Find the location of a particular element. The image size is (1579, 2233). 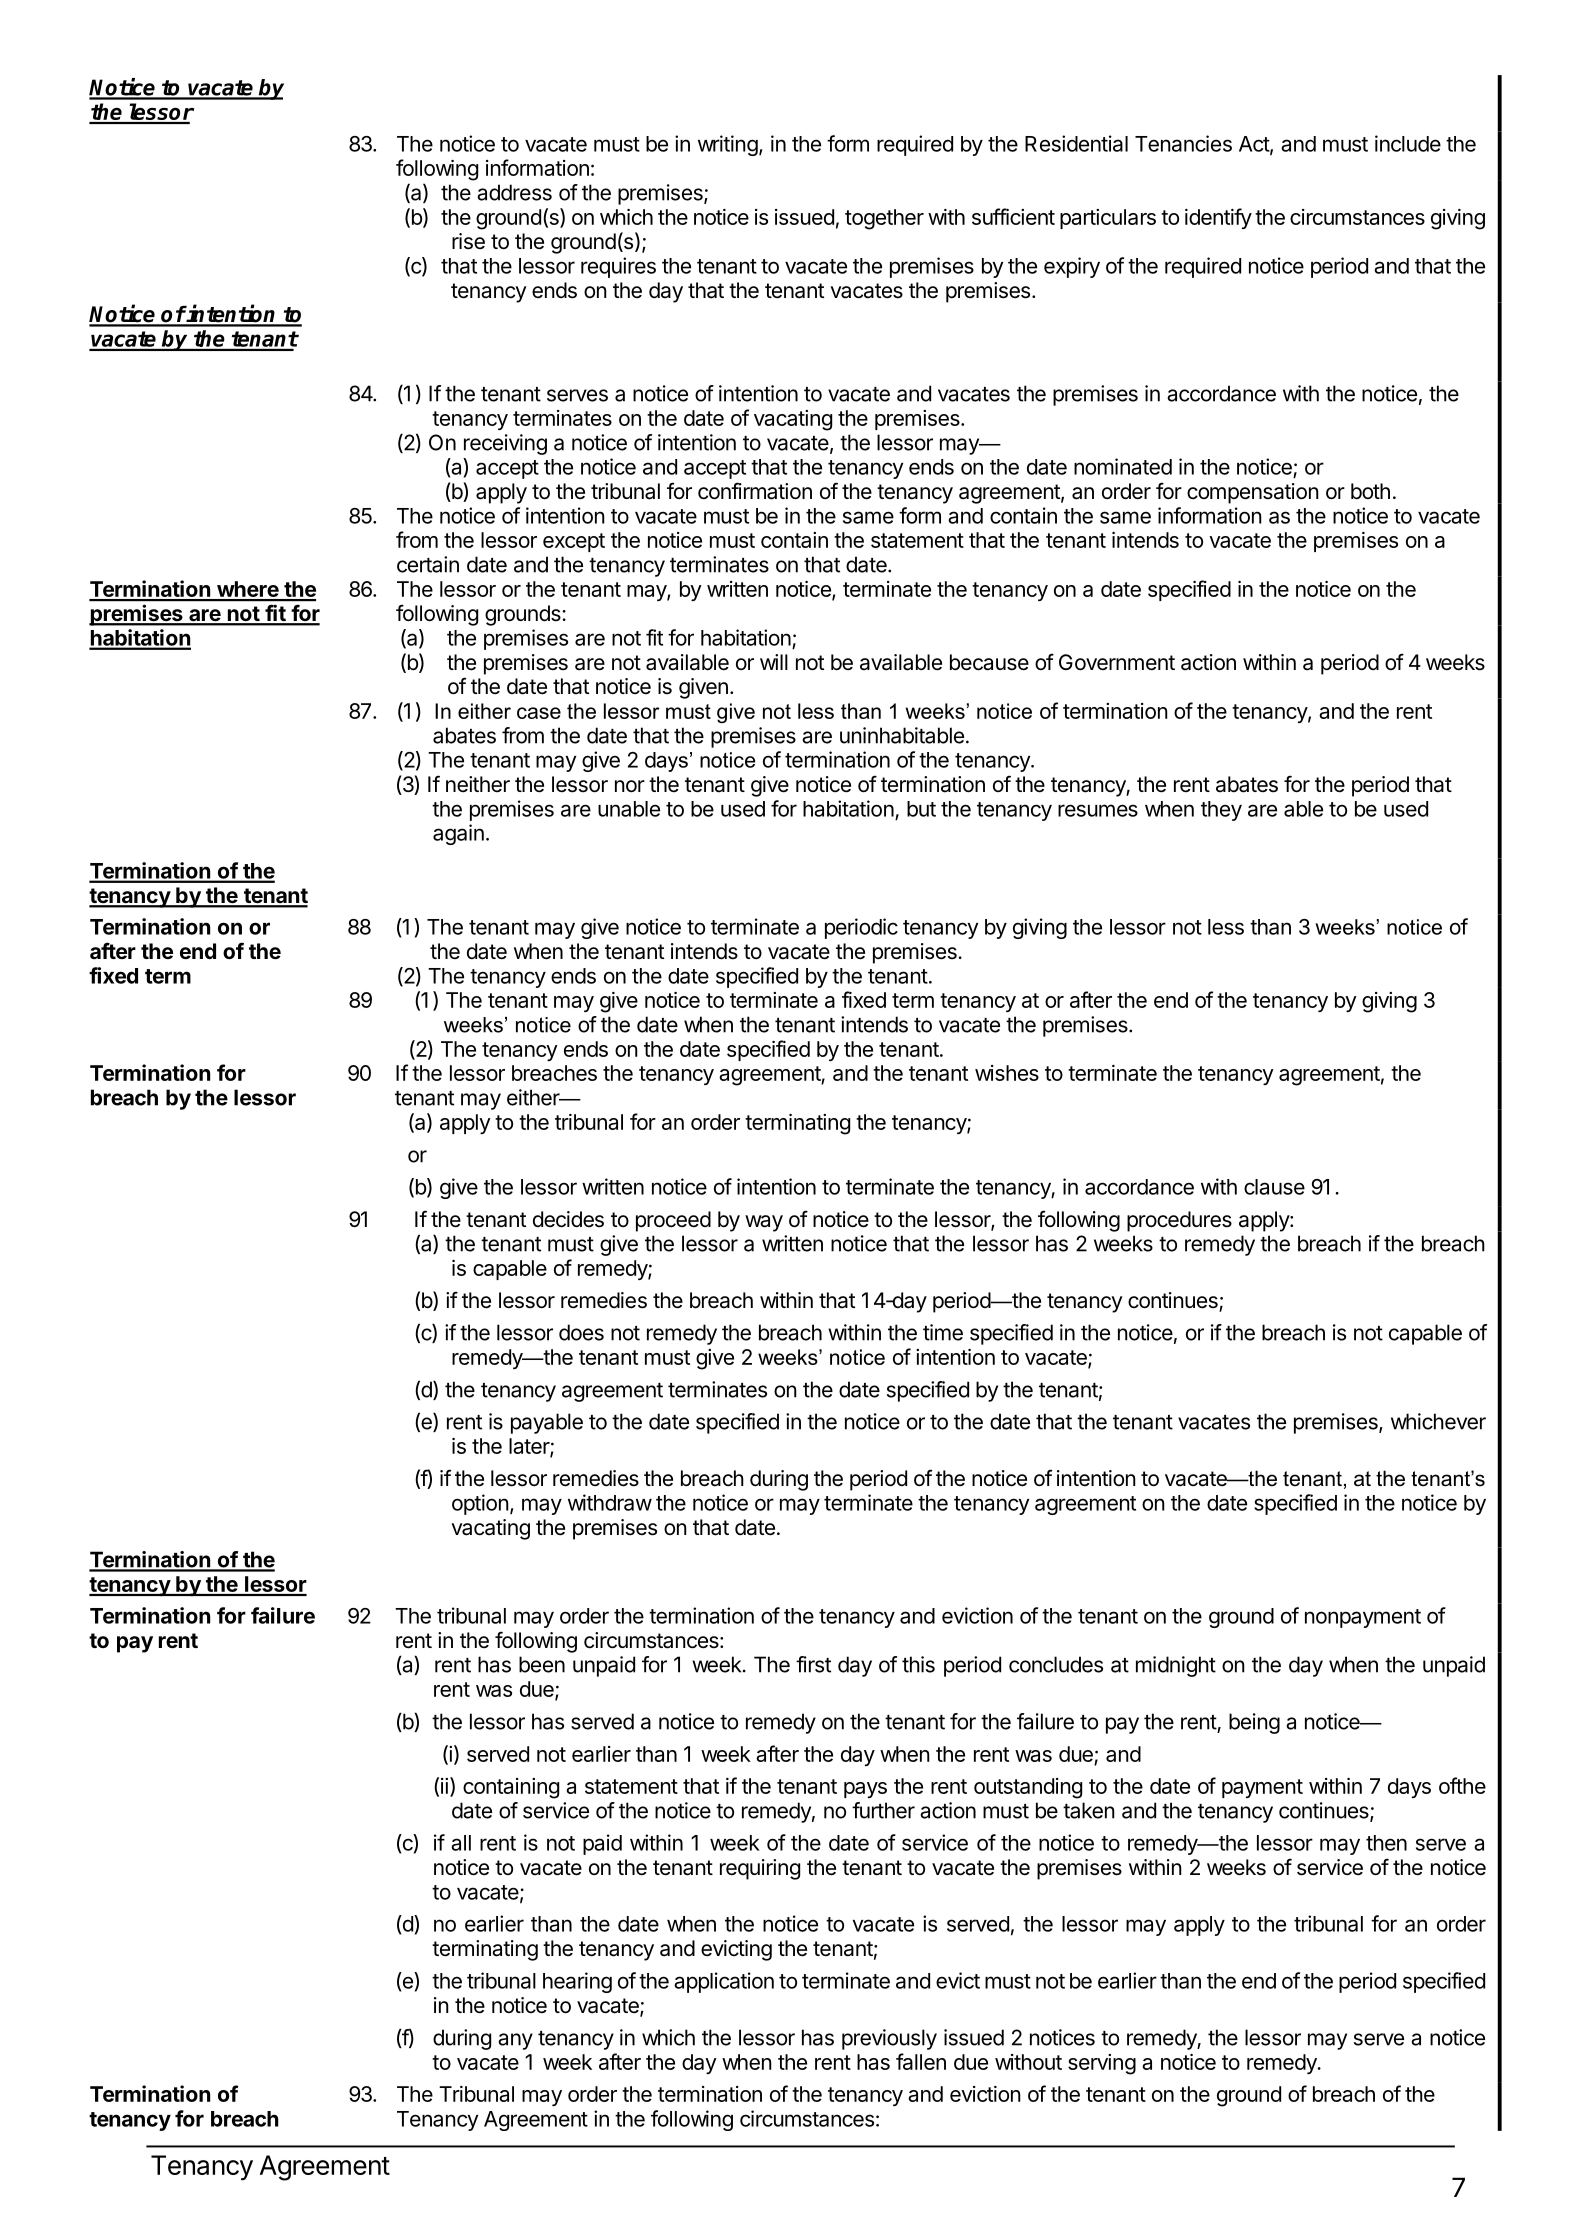

time is located at coordinates (943, 1332).
